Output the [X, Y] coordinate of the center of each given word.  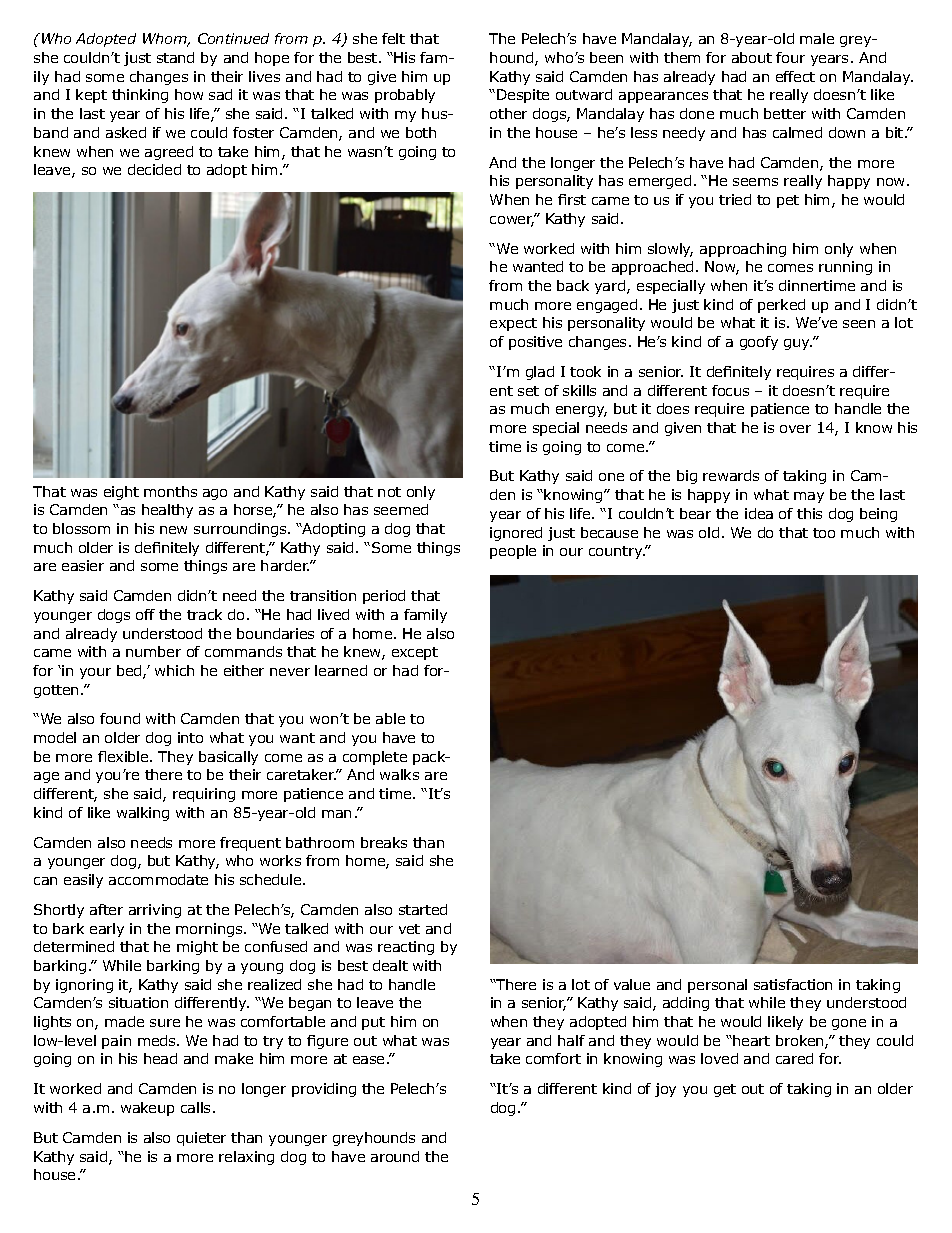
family [425, 616]
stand [175, 57]
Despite [523, 96]
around [395, 1156]
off [145, 614]
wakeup [147, 1109]
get [725, 1090]
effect [795, 76]
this [809, 513]
